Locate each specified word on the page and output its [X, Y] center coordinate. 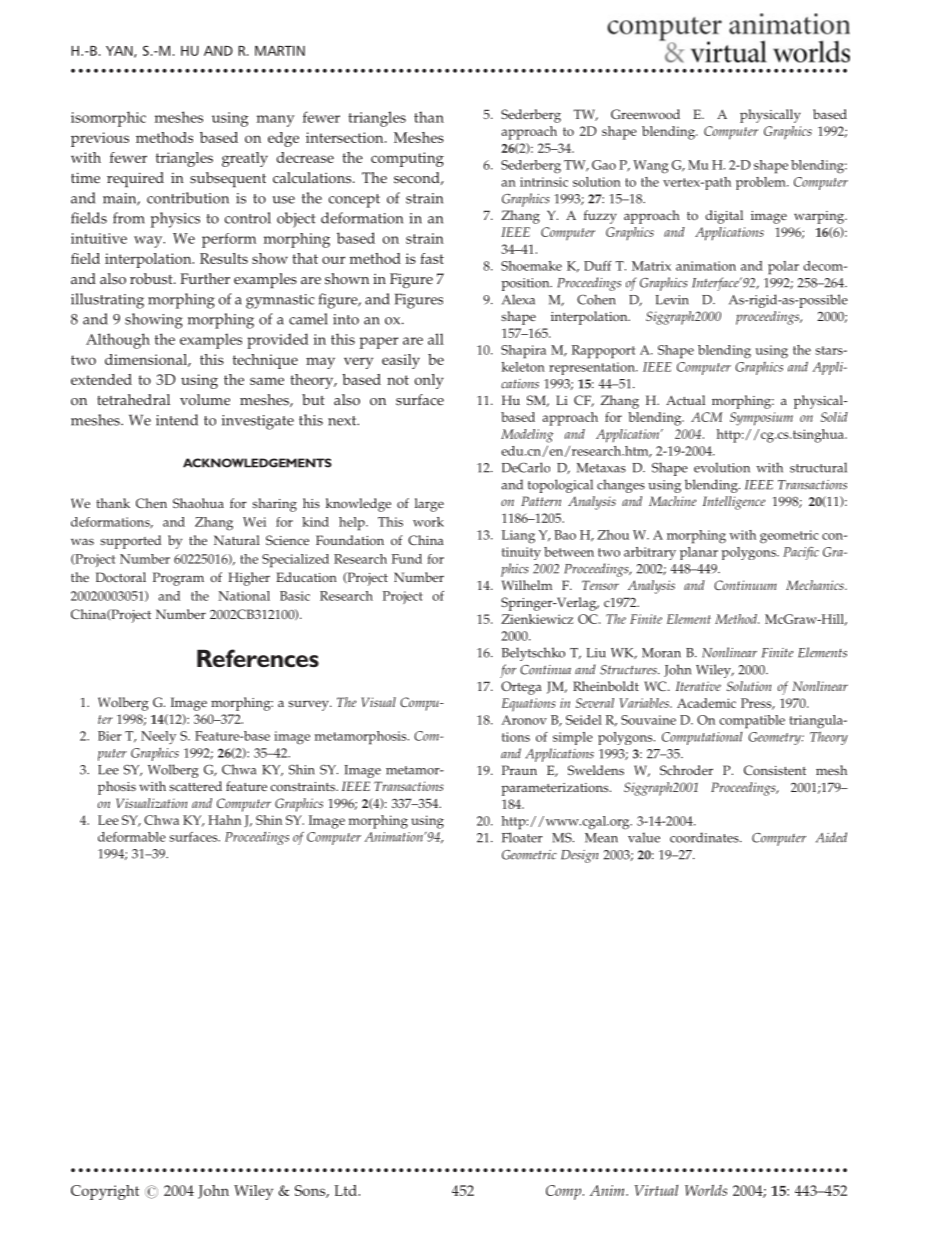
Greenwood [645, 114]
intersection [346, 137]
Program [178, 579]
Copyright [105, 1192]
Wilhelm [527, 585]
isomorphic [108, 119]
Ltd [346, 1190]
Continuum [745, 585]
